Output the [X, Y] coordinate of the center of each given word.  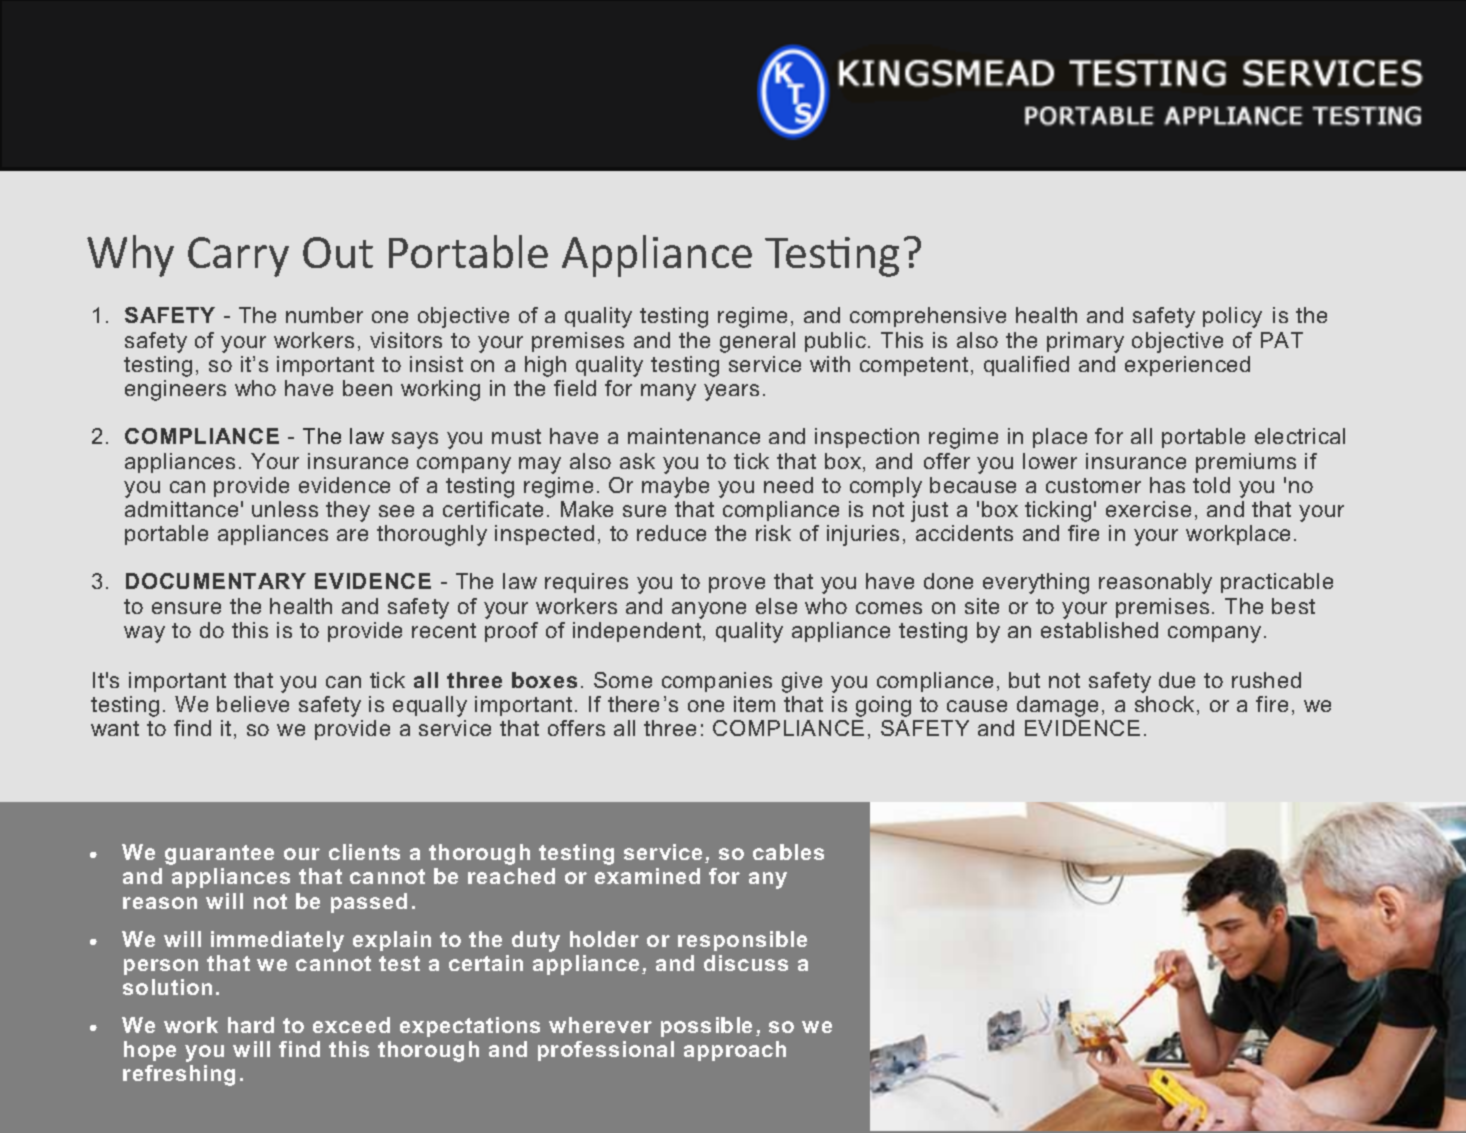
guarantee [219, 855]
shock [1164, 704]
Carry [238, 257]
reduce [671, 533]
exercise [1148, 509]
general [757, 342]
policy [1232, 317]
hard [251, 1025]
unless [285, 509]
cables [788, 852]
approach [735, 1051]
